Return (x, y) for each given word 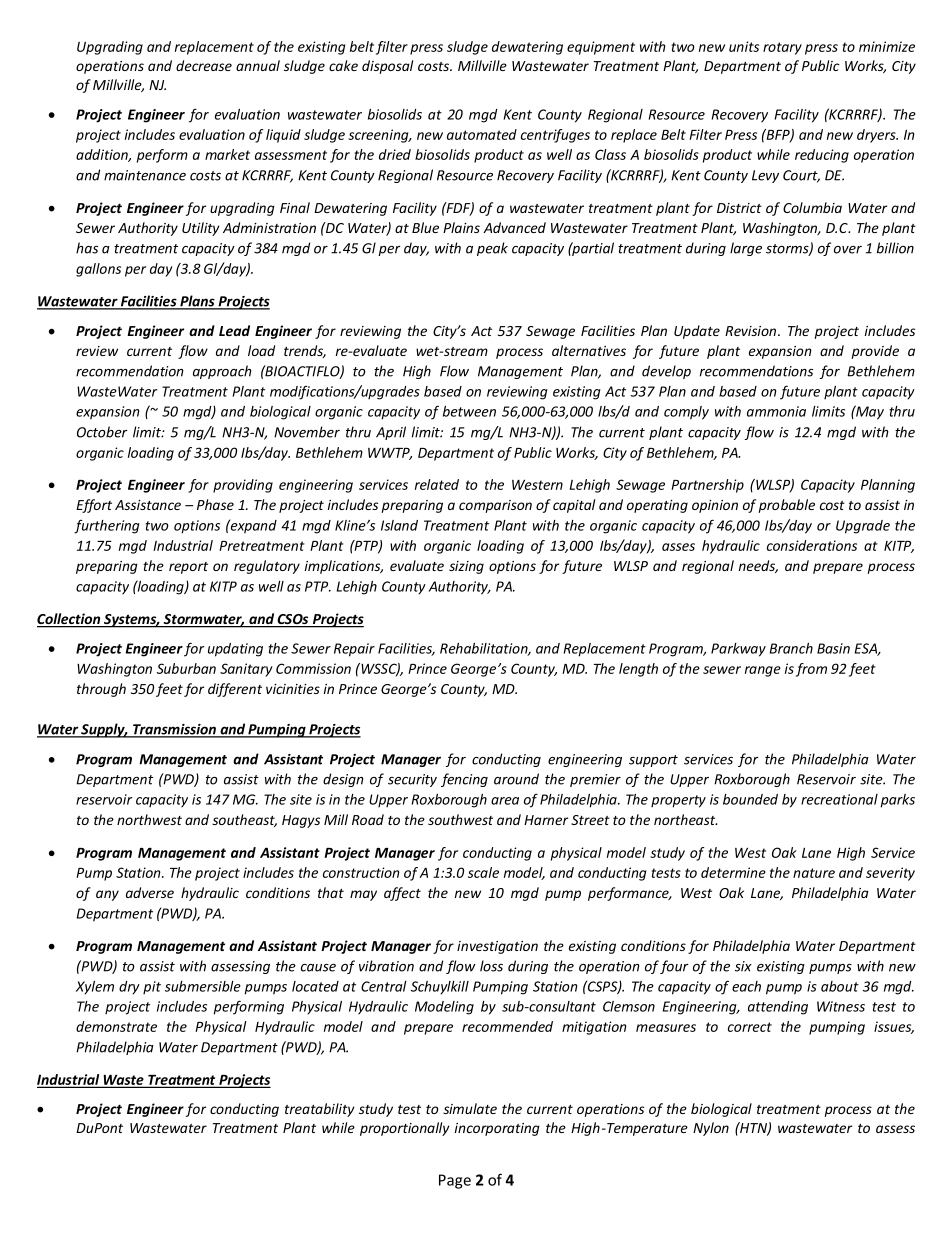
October (102, 432)
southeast (244, 820)
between (469, 411)
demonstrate (116, 1026)
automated (482, 134)
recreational (839, 799)
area (505, 801)
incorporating (497, 1129)
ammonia (776, 411)
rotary (782, 48)
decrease (204, 65)
